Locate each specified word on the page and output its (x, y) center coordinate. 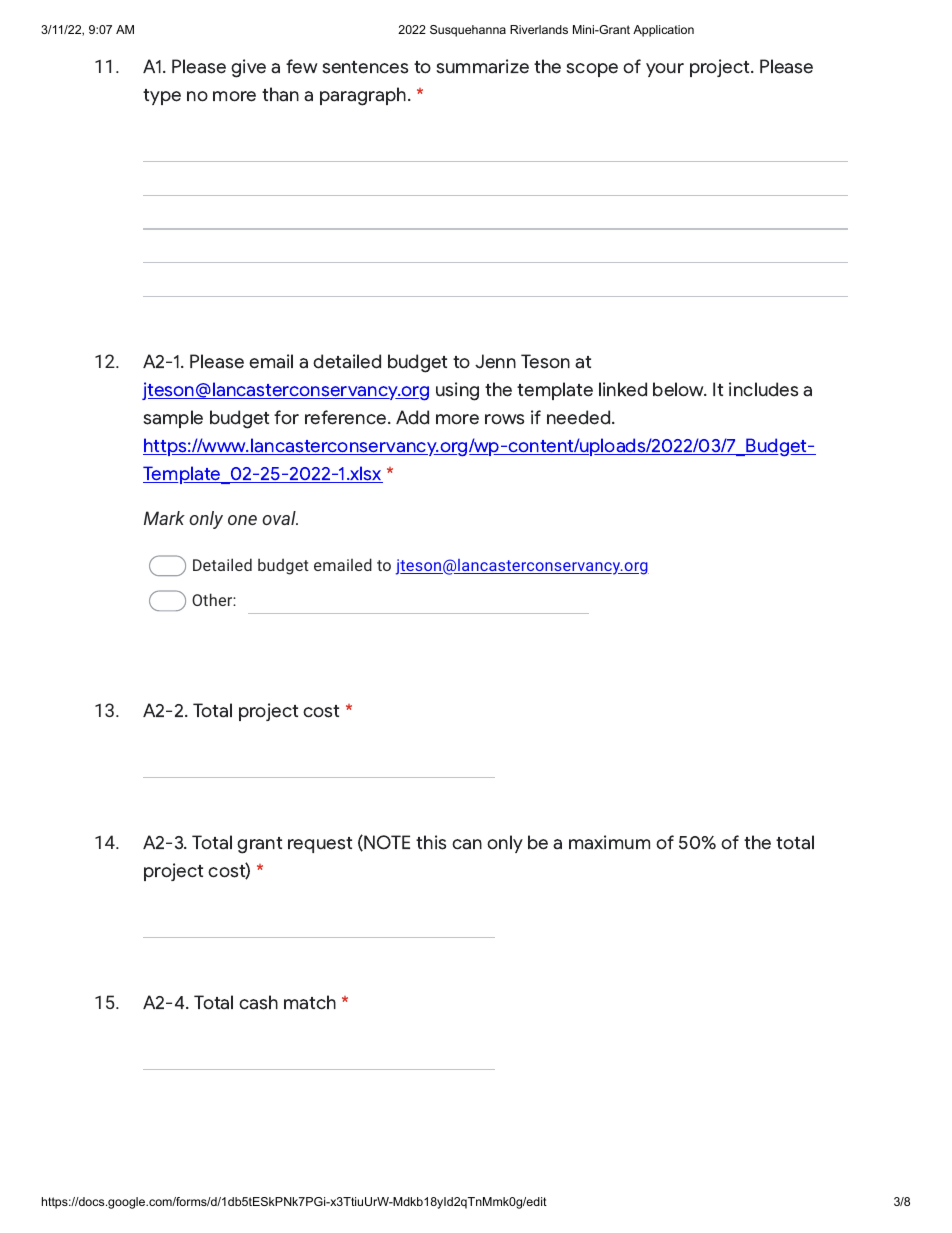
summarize (482, 66)
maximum (609, 842)
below (680, 389)
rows (504, 419)
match (310, 1002)
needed (580, 417)
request (320, 845)
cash (258, 1002)
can (467, 844)
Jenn (495, 361)
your (665, 70)
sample (173, 419)
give (248, 68)
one (242, 520)
